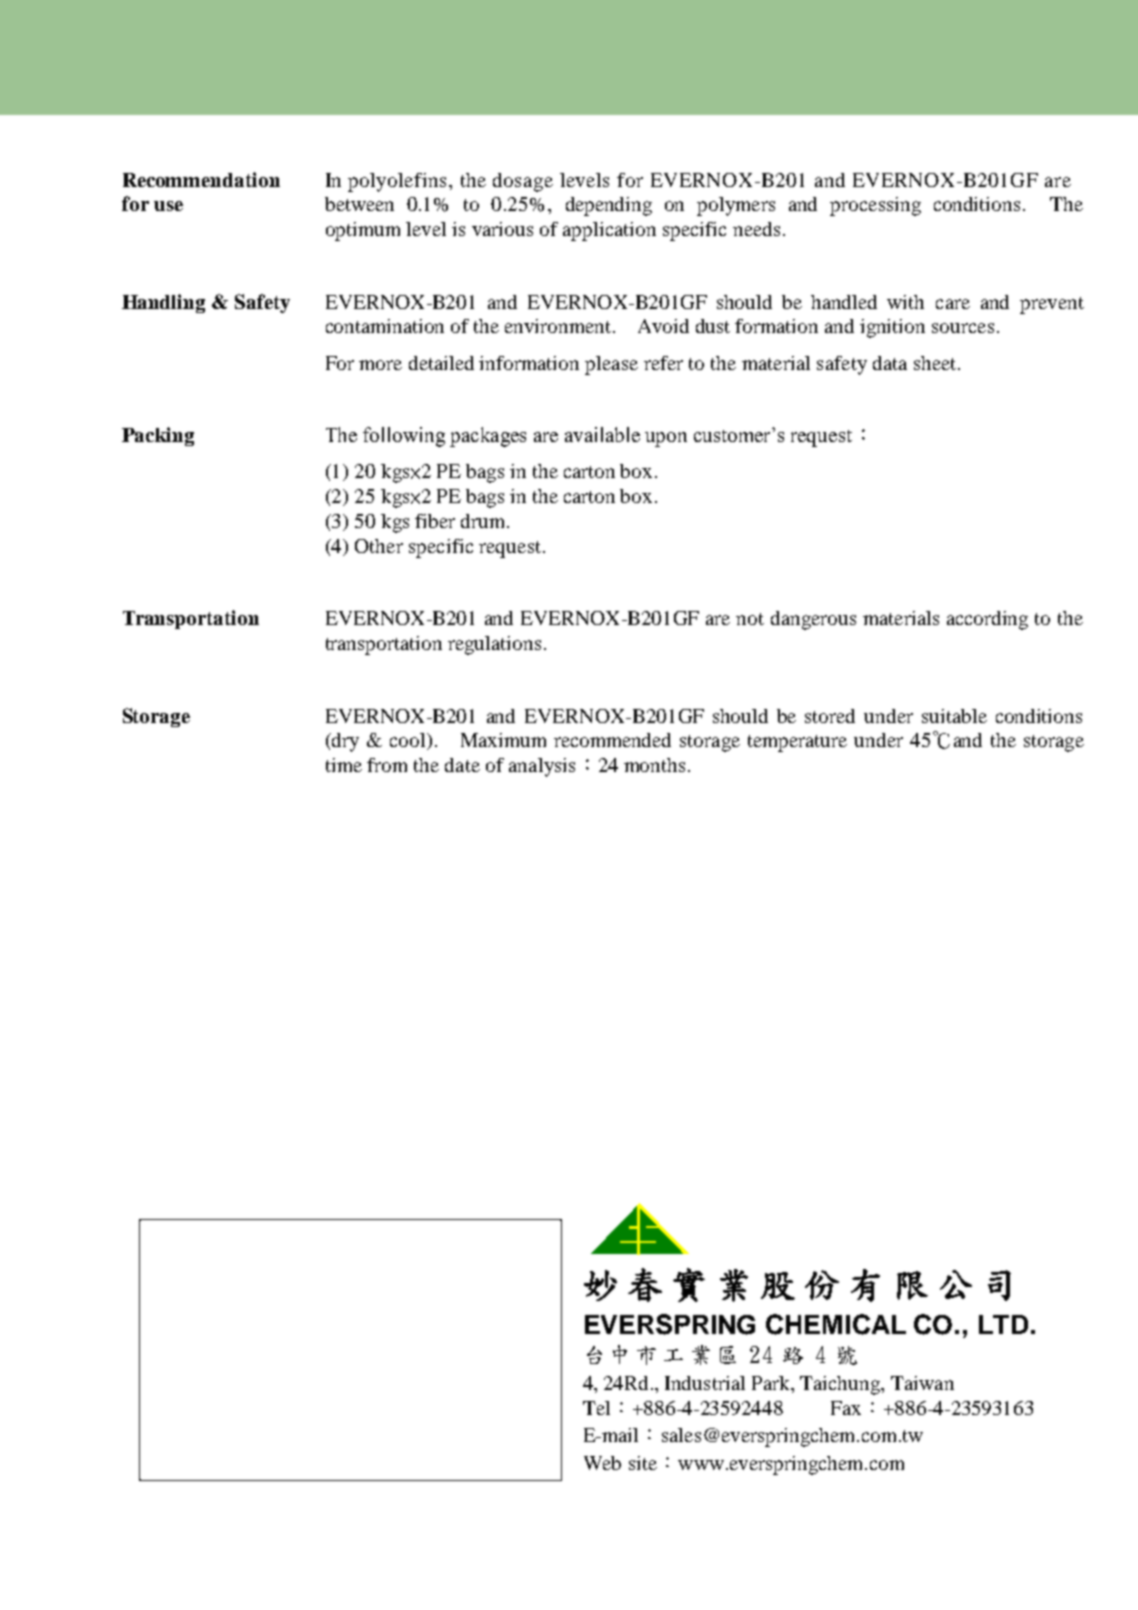  I want to click on processing, so click(875, 206).
